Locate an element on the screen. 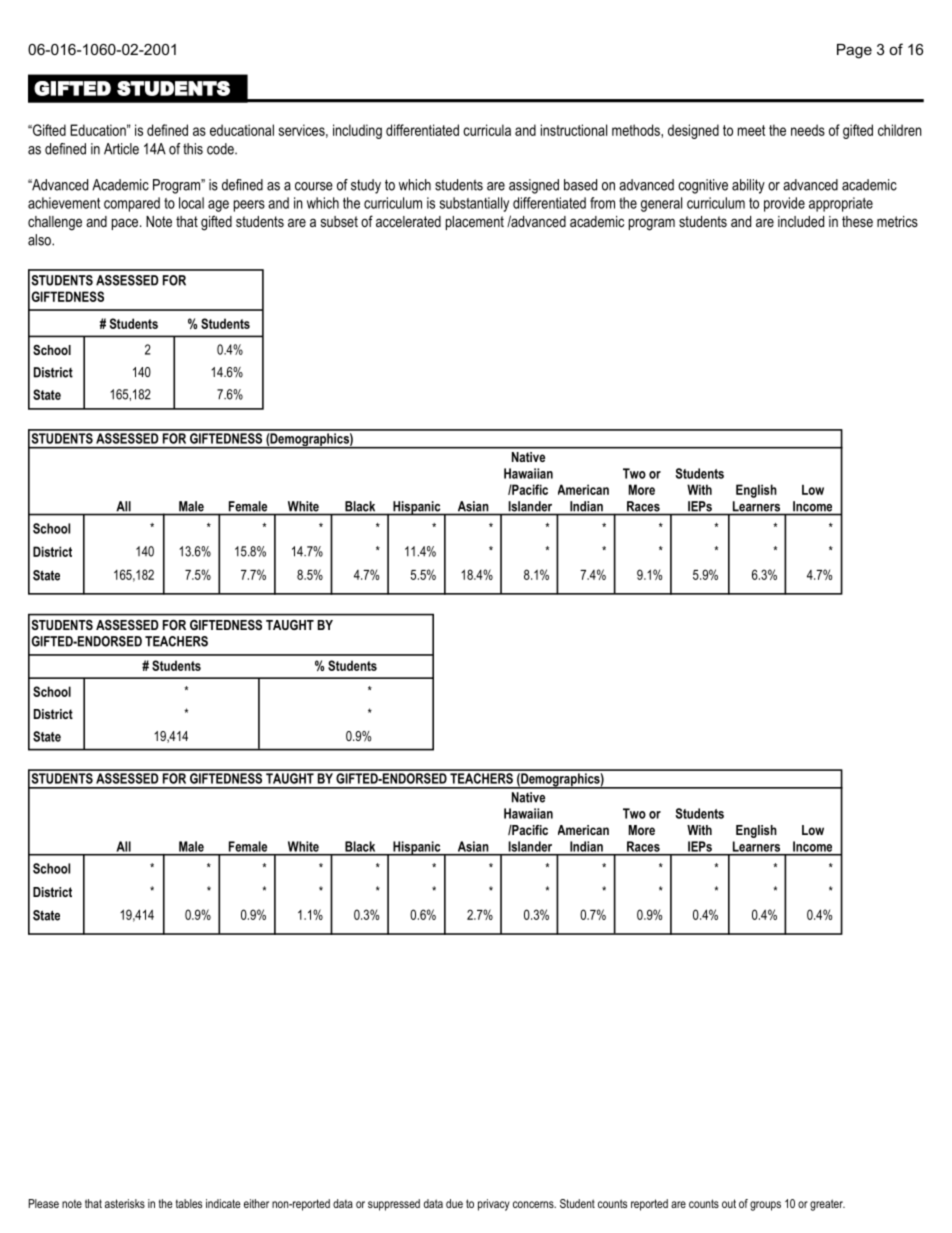  also is located at coordinates (40, 240).
